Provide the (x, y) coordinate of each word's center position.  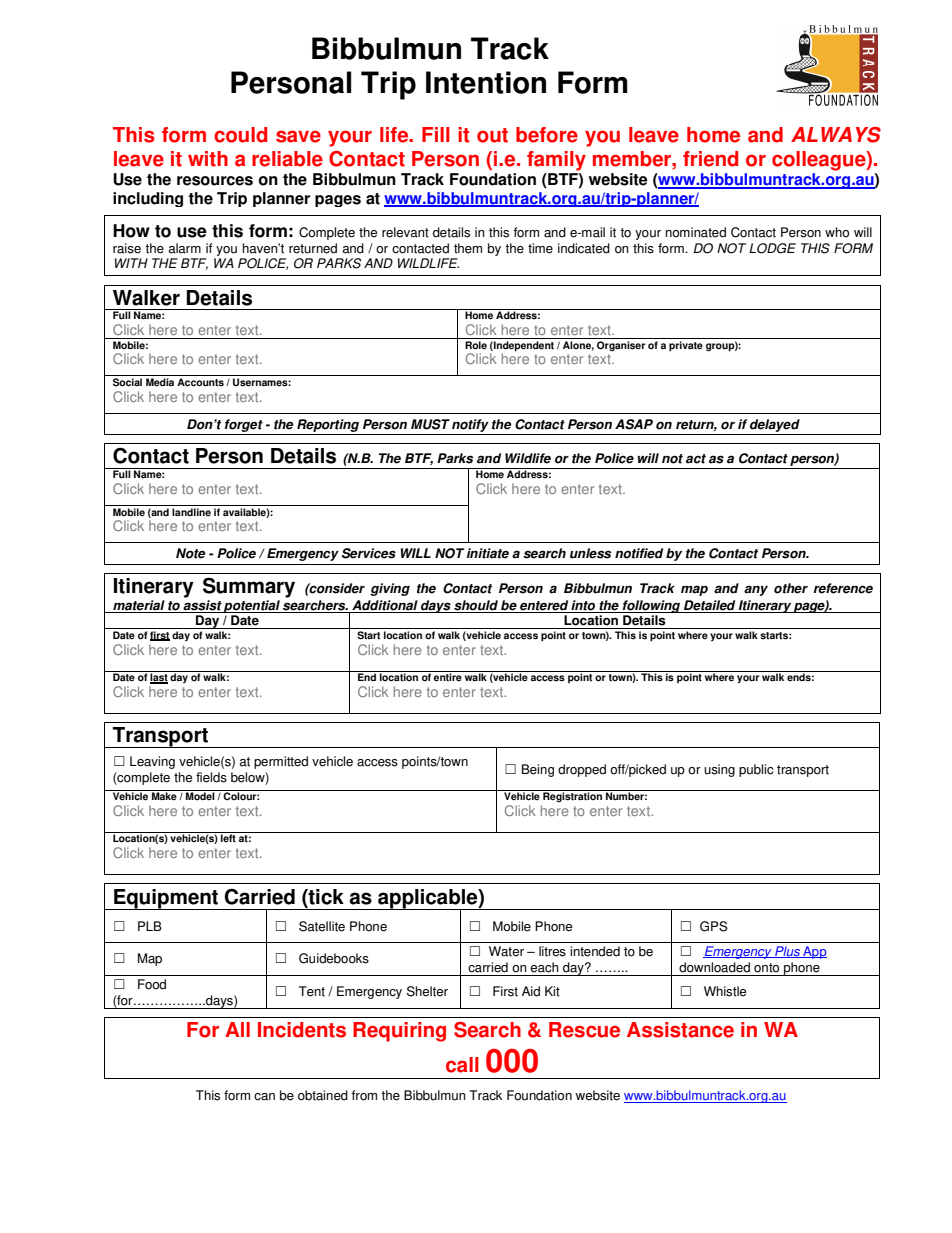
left (228, 837)
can (264, 1097)
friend (710, 159)
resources (215, 181)
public (756, 770)
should (476, 606)
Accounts (200, 382)
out (492, 135)
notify (470, 425)
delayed (775, 425)
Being (538, 770)
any (756, 590)
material (139, 606)
